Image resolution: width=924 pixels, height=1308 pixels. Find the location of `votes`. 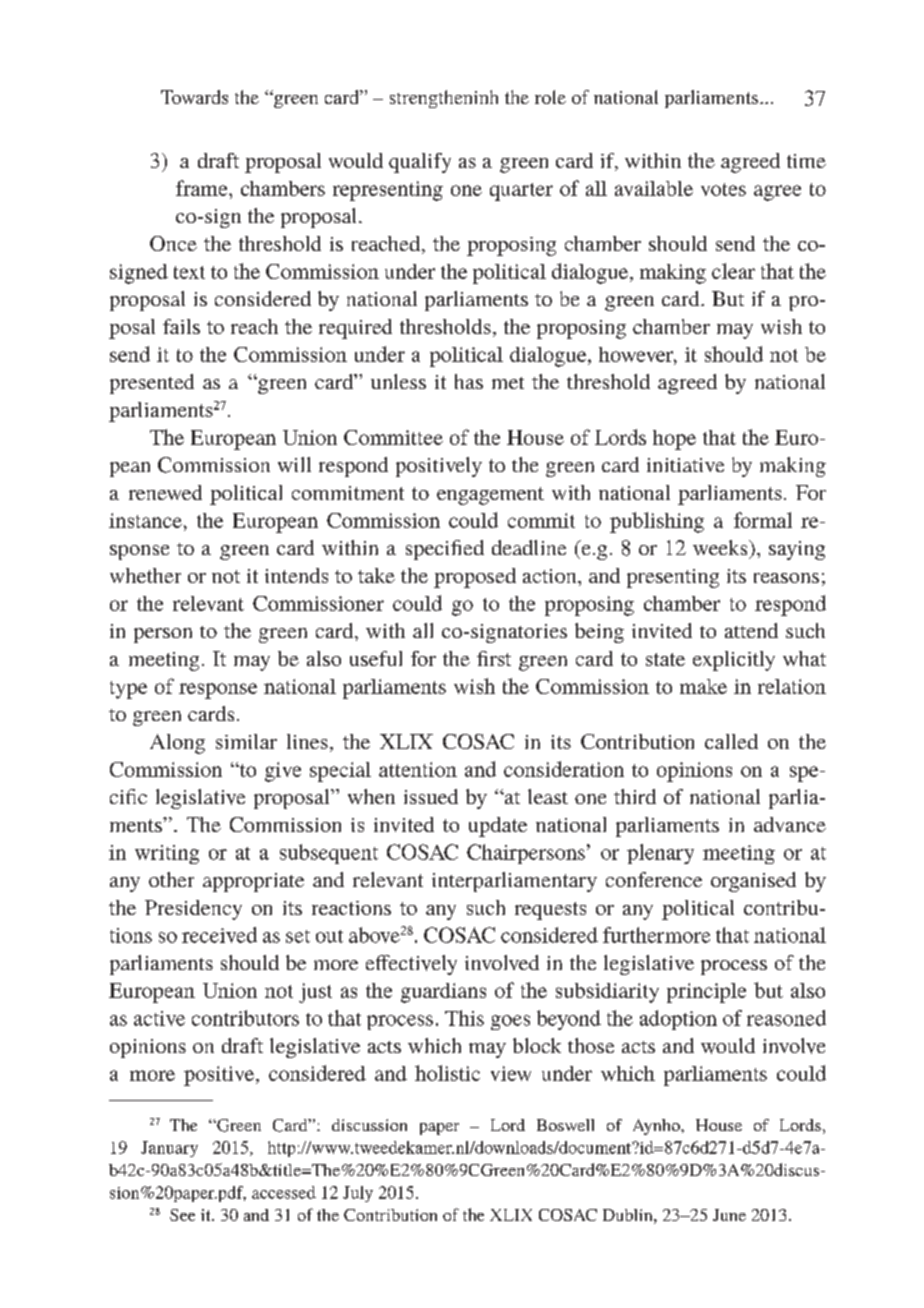

votes is located at coordinates (723, 189).
